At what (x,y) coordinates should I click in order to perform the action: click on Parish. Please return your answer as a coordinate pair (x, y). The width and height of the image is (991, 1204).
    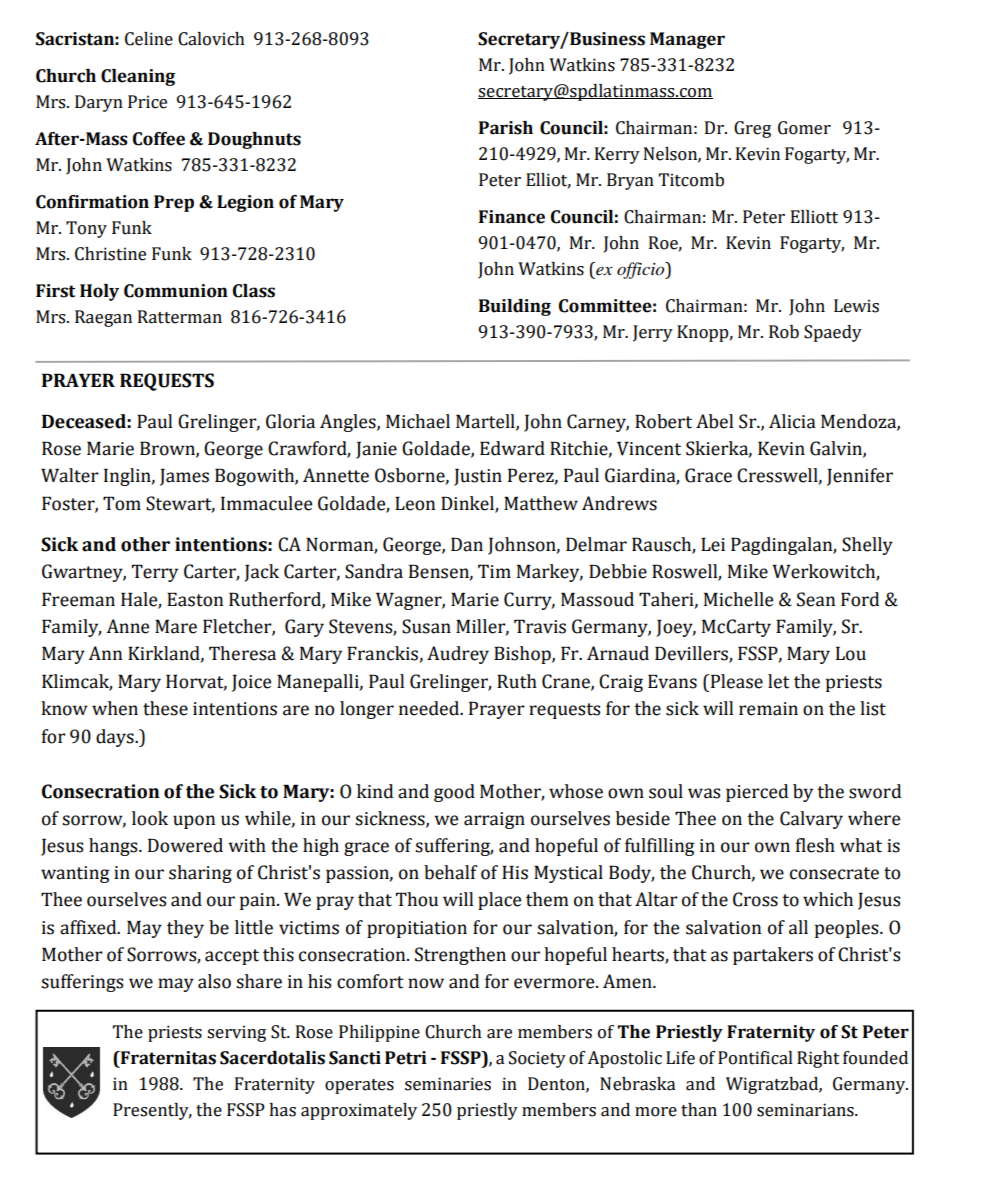
    Looking at the image, I should click on (506, 128).
